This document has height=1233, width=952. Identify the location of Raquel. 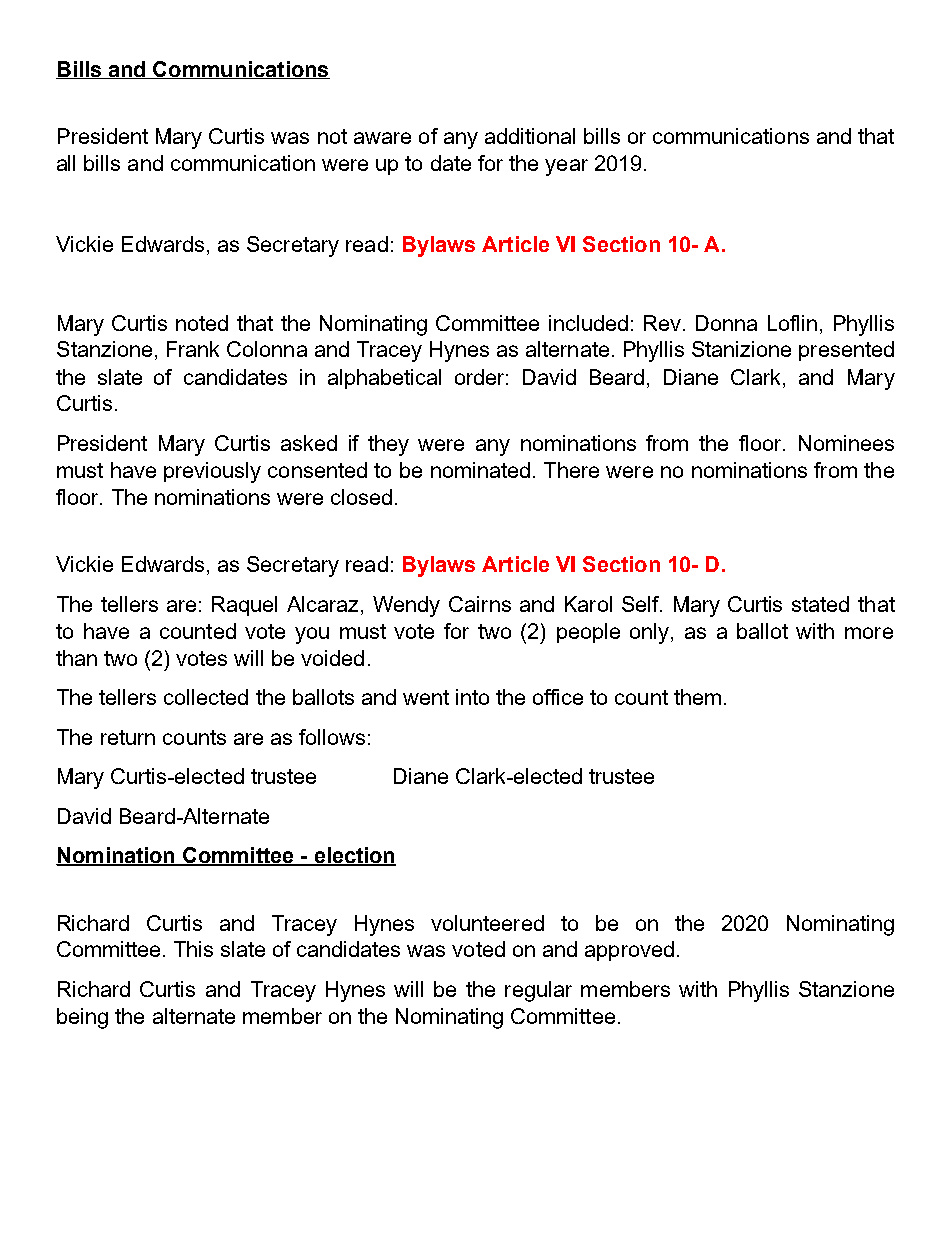
(244, 606).
